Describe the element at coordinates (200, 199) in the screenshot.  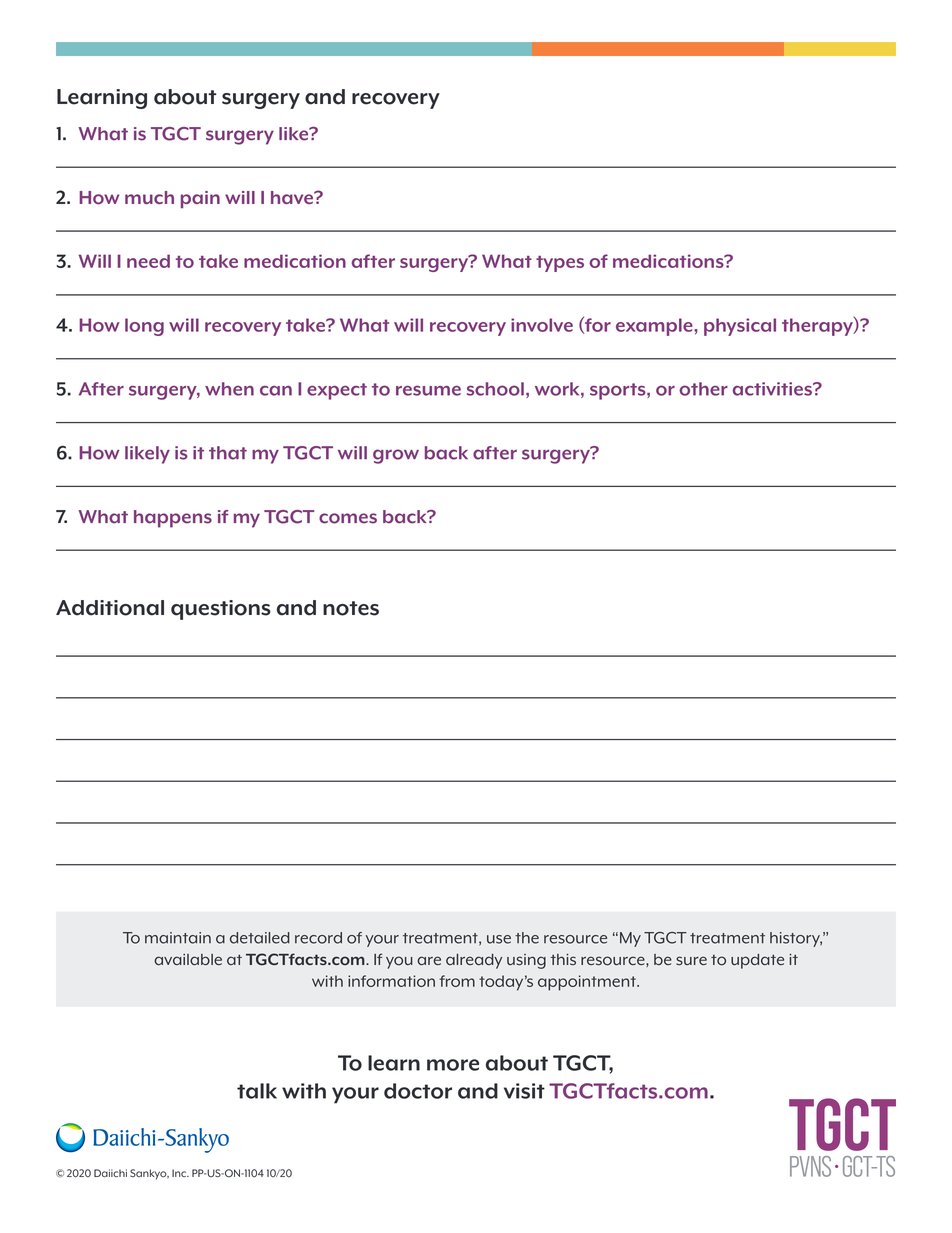
I see `pain` at that location.
